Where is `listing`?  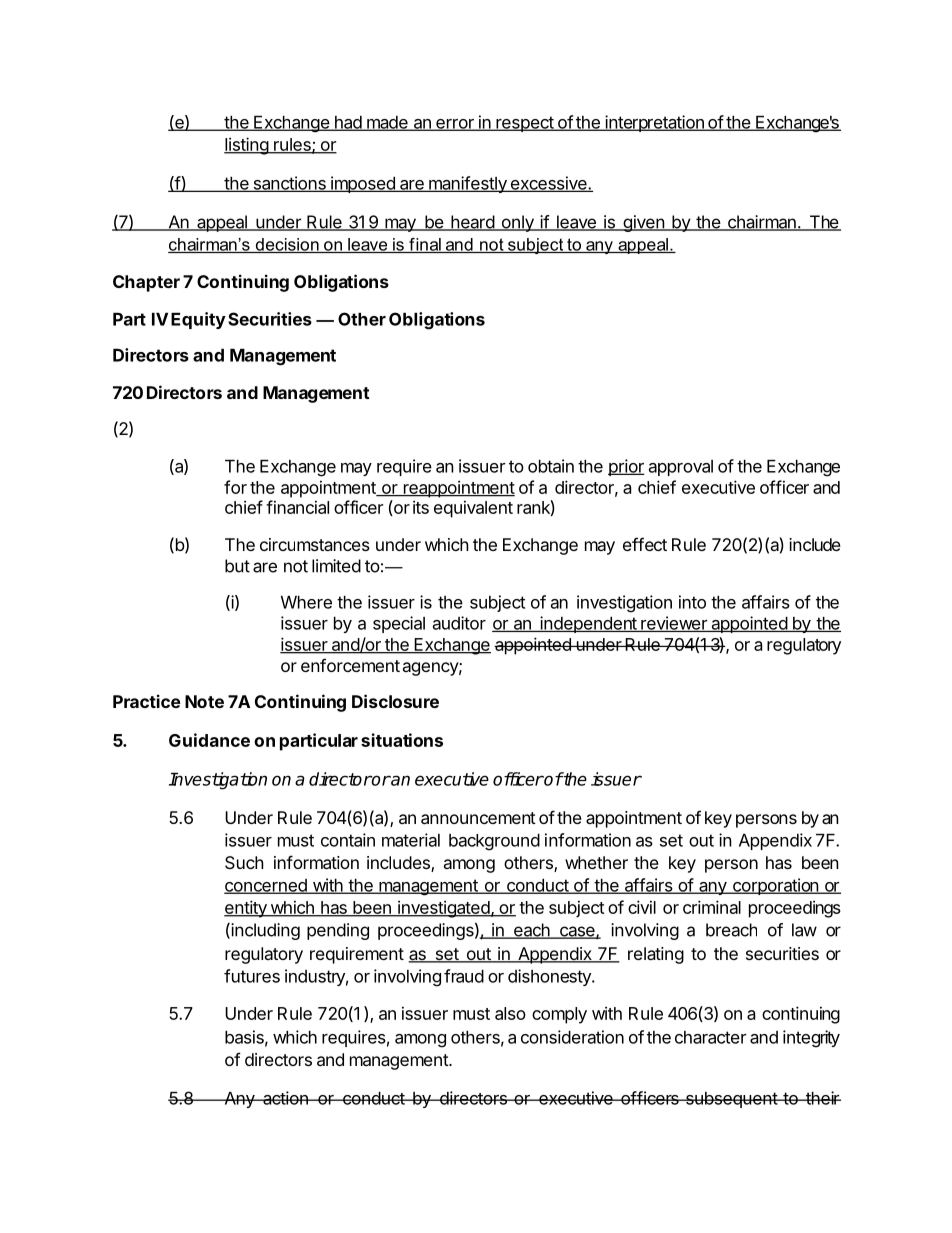
listing is located at coordinates (247, 146).
